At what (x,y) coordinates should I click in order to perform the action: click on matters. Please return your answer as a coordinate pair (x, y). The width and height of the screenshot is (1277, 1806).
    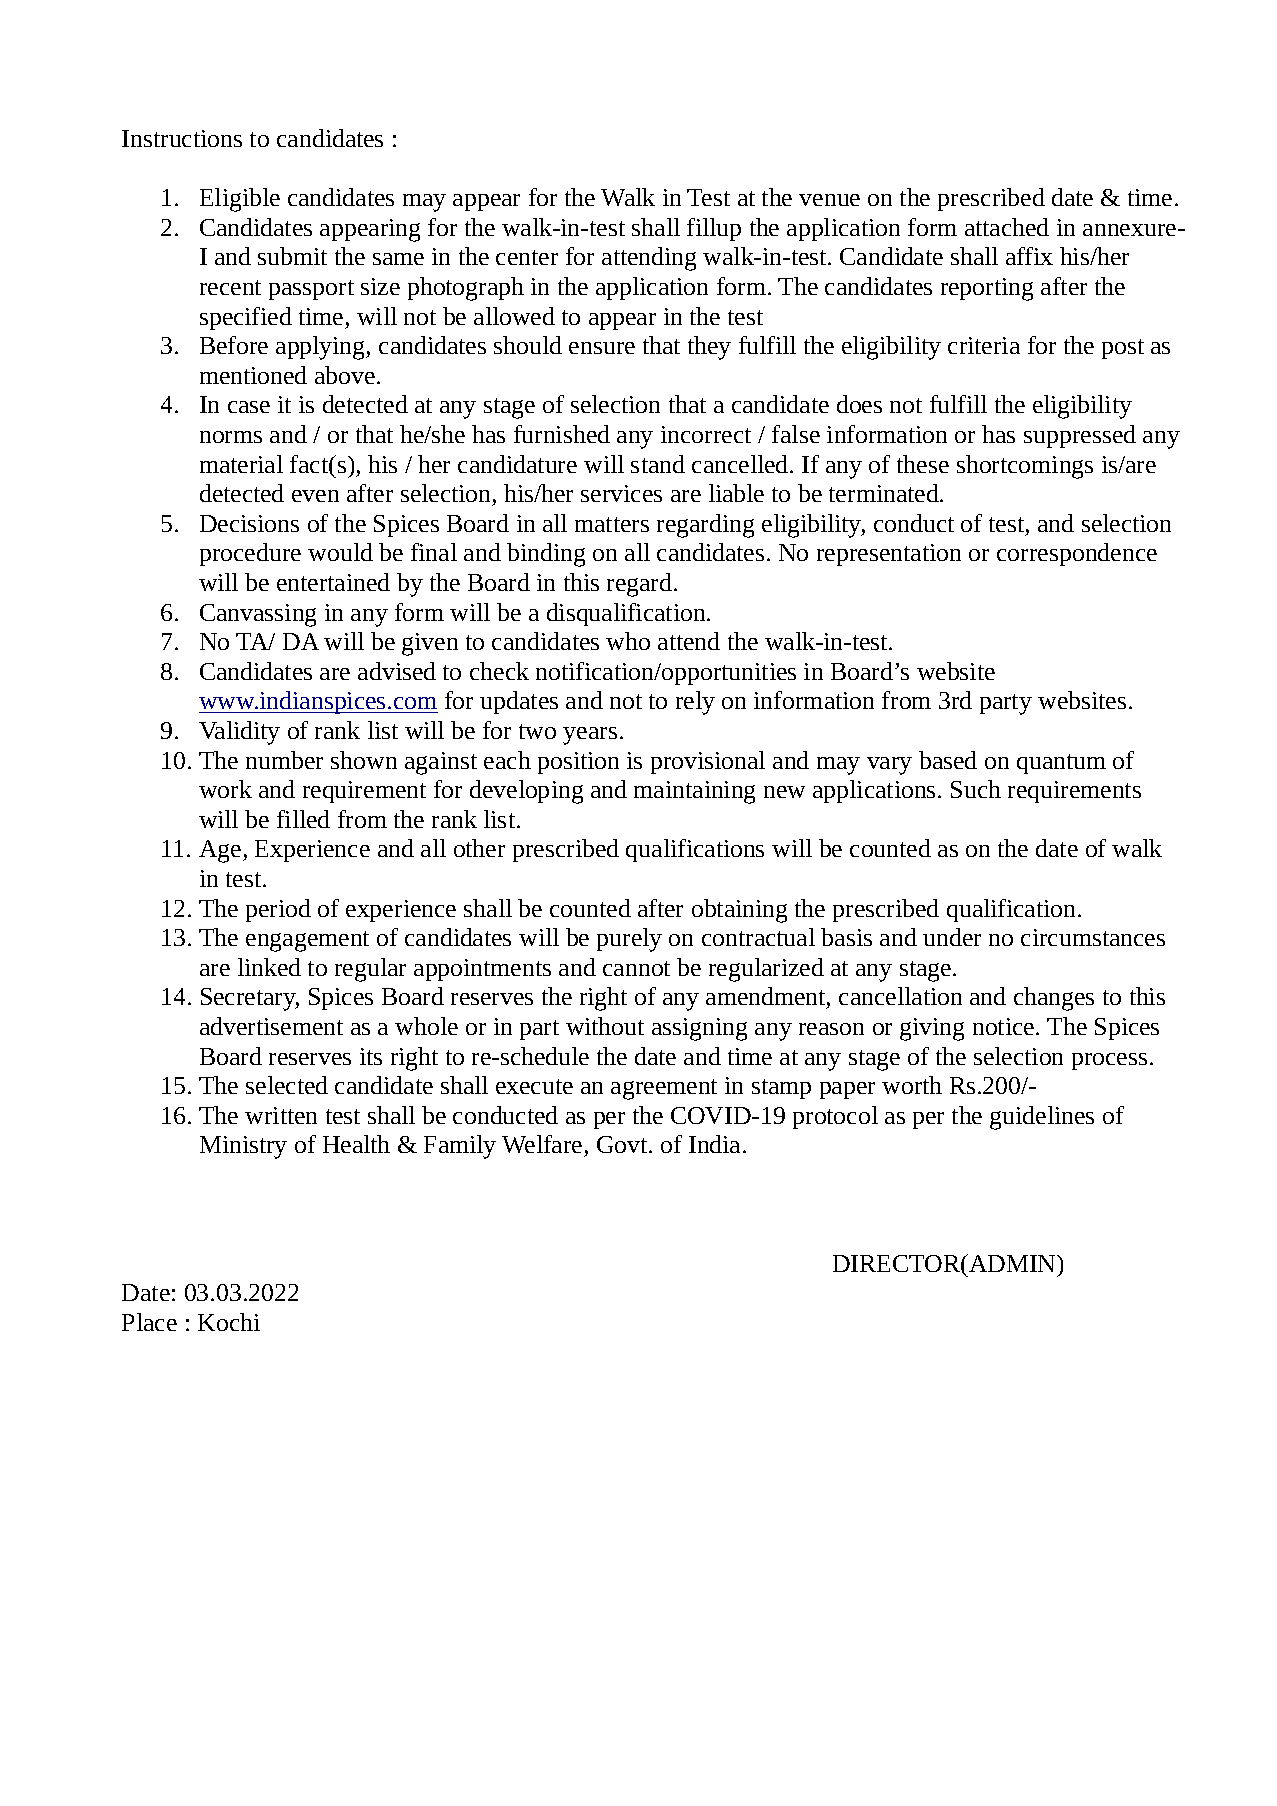
    Looking at the image, I should click on (612, 524).
